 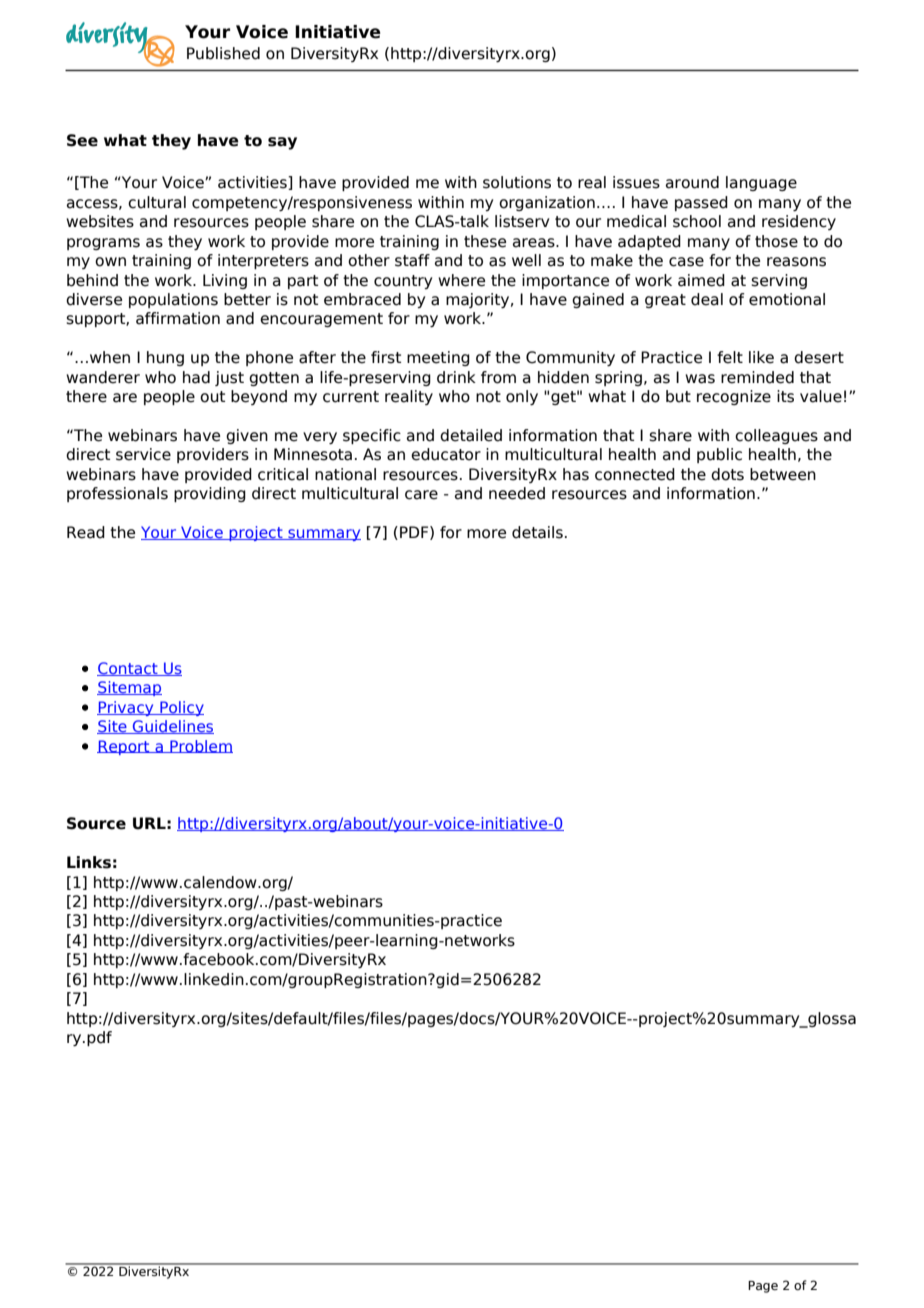 What do you see at coordinates (282, 143) in the image?
I see `say` at bounding box center [282, 143].
